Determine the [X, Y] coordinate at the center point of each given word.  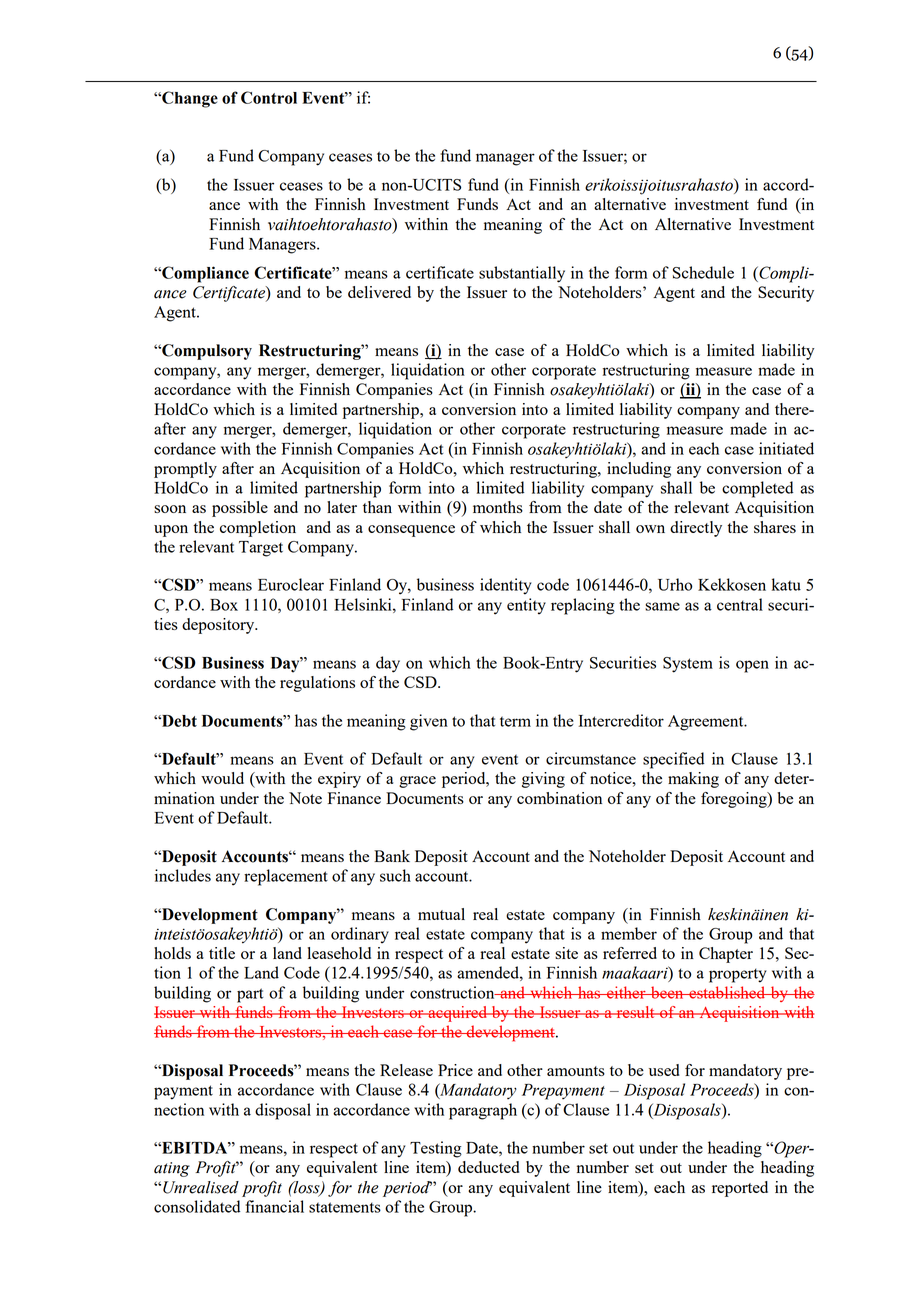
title [222, 953]
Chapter [726, 955]
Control [269, 97]
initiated [786, 448]
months [498, 507]
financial [274, 1206]
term [515, 721]
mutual [441, 914]
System [688, 665]
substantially [522, 274]
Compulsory [206, 352]
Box [224, 605]
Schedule [703, 272]
